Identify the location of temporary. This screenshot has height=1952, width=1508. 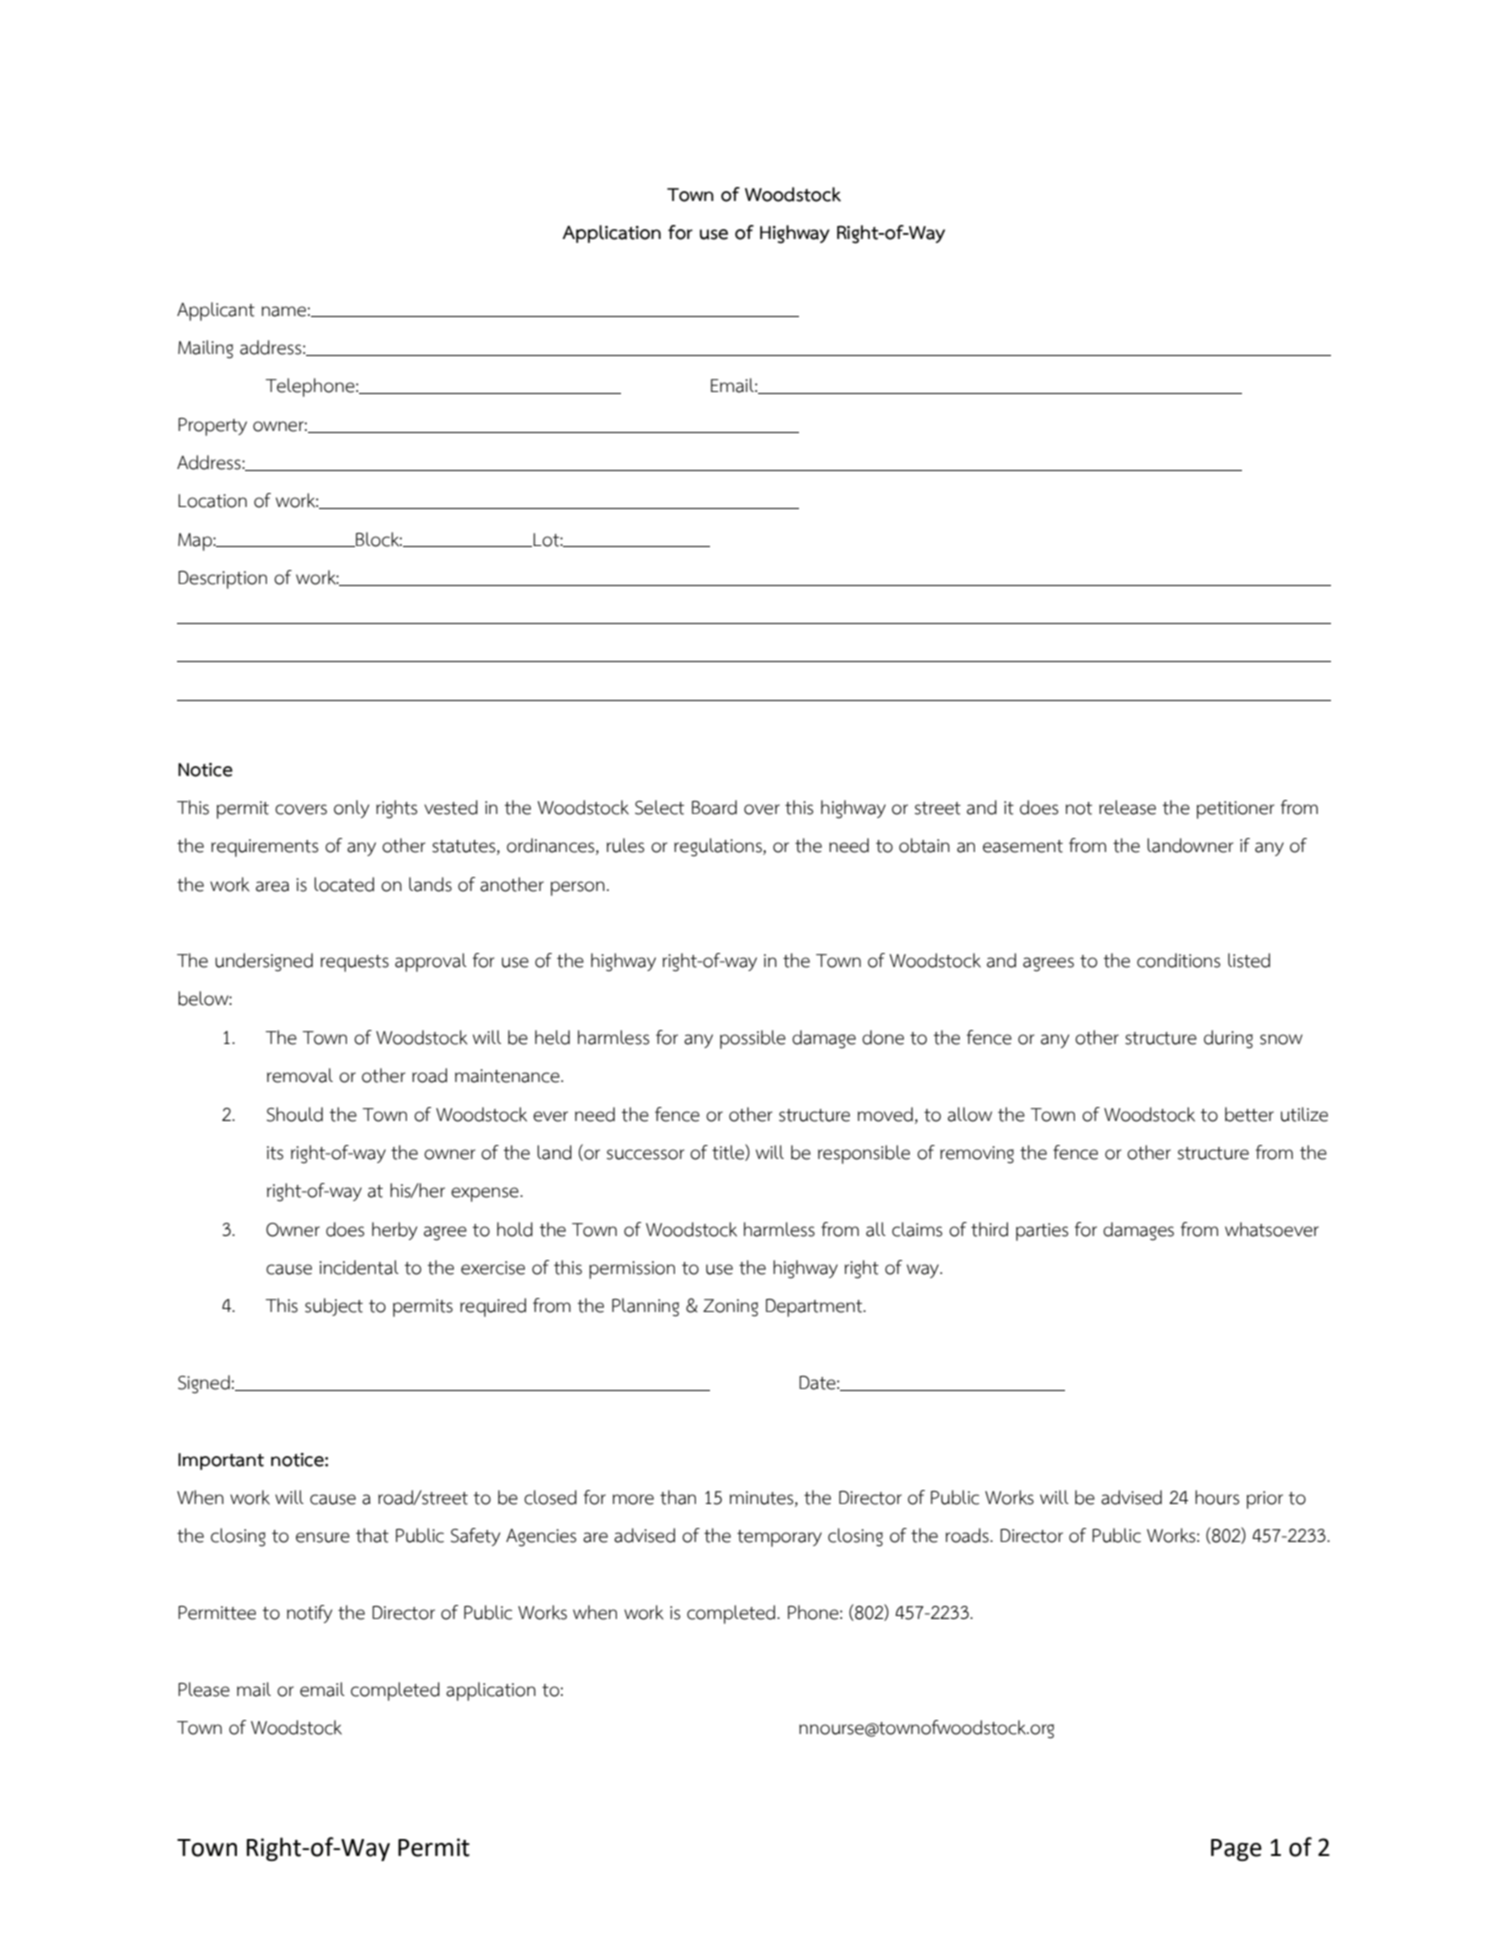
(779, 1538).
